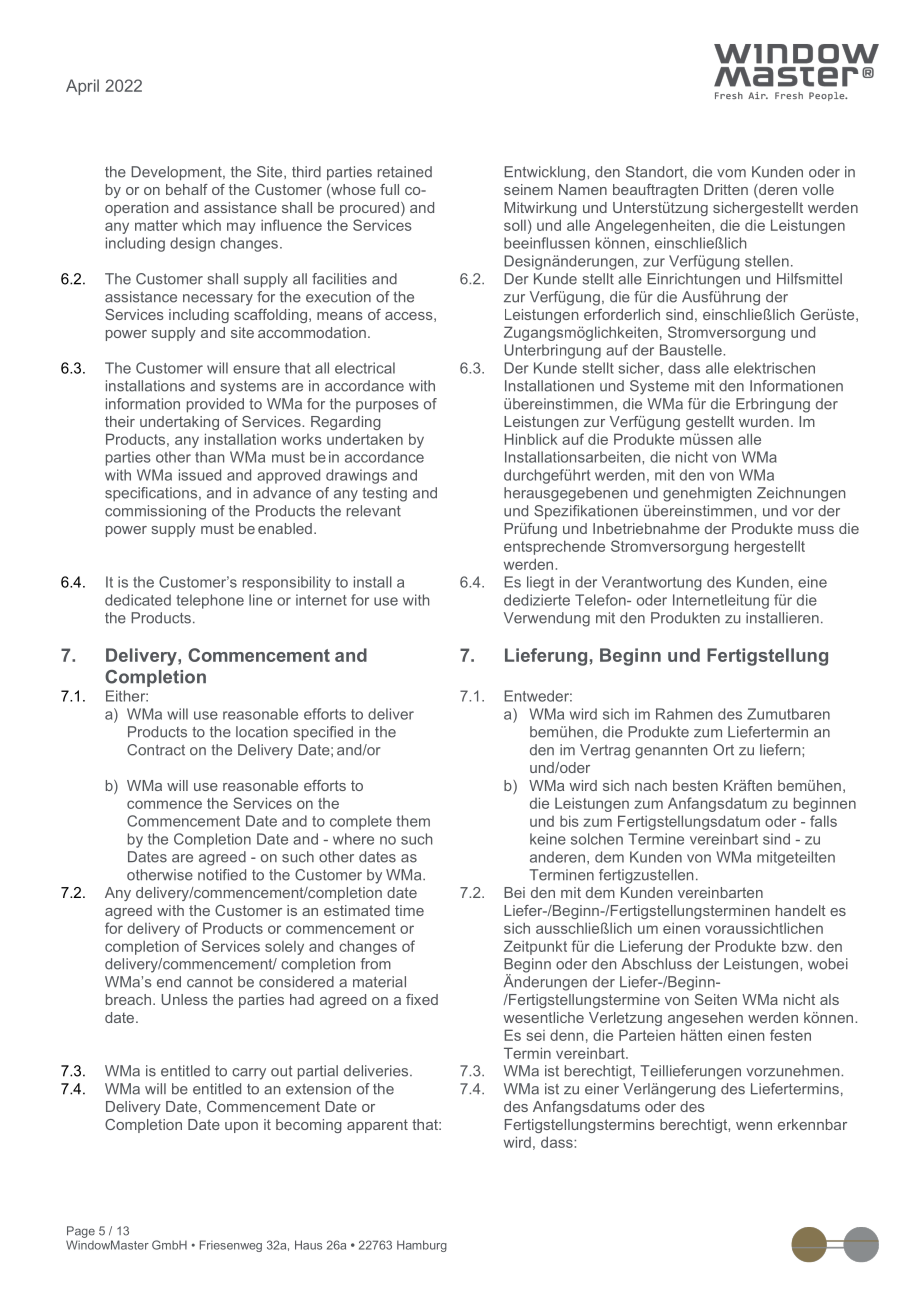 The height and width of the document is (1307, 924). Describe the element at coordinates (823, 821) in the document. I see `falls` at that location.
